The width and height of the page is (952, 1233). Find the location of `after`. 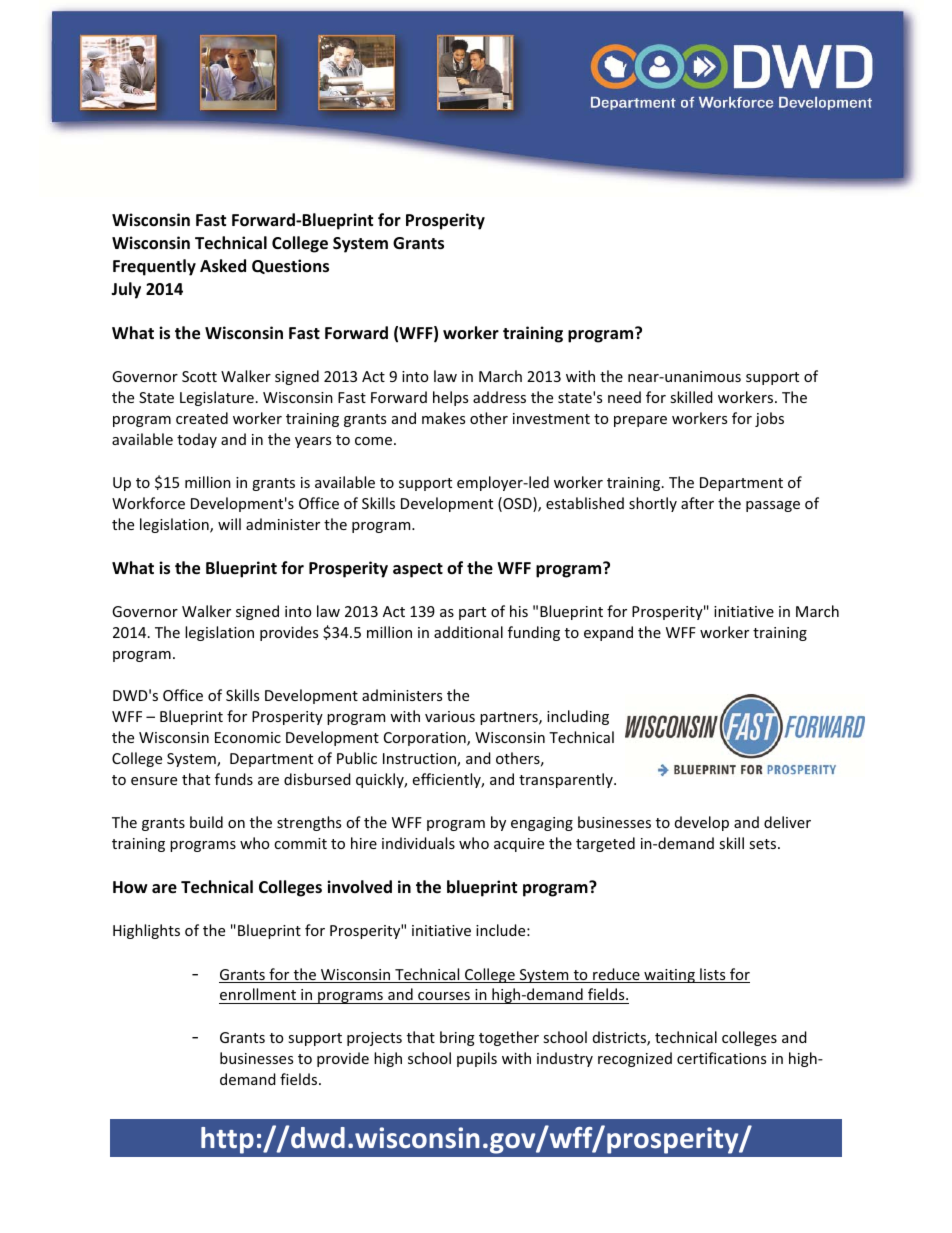

after is located at coordinates (697, 503).
